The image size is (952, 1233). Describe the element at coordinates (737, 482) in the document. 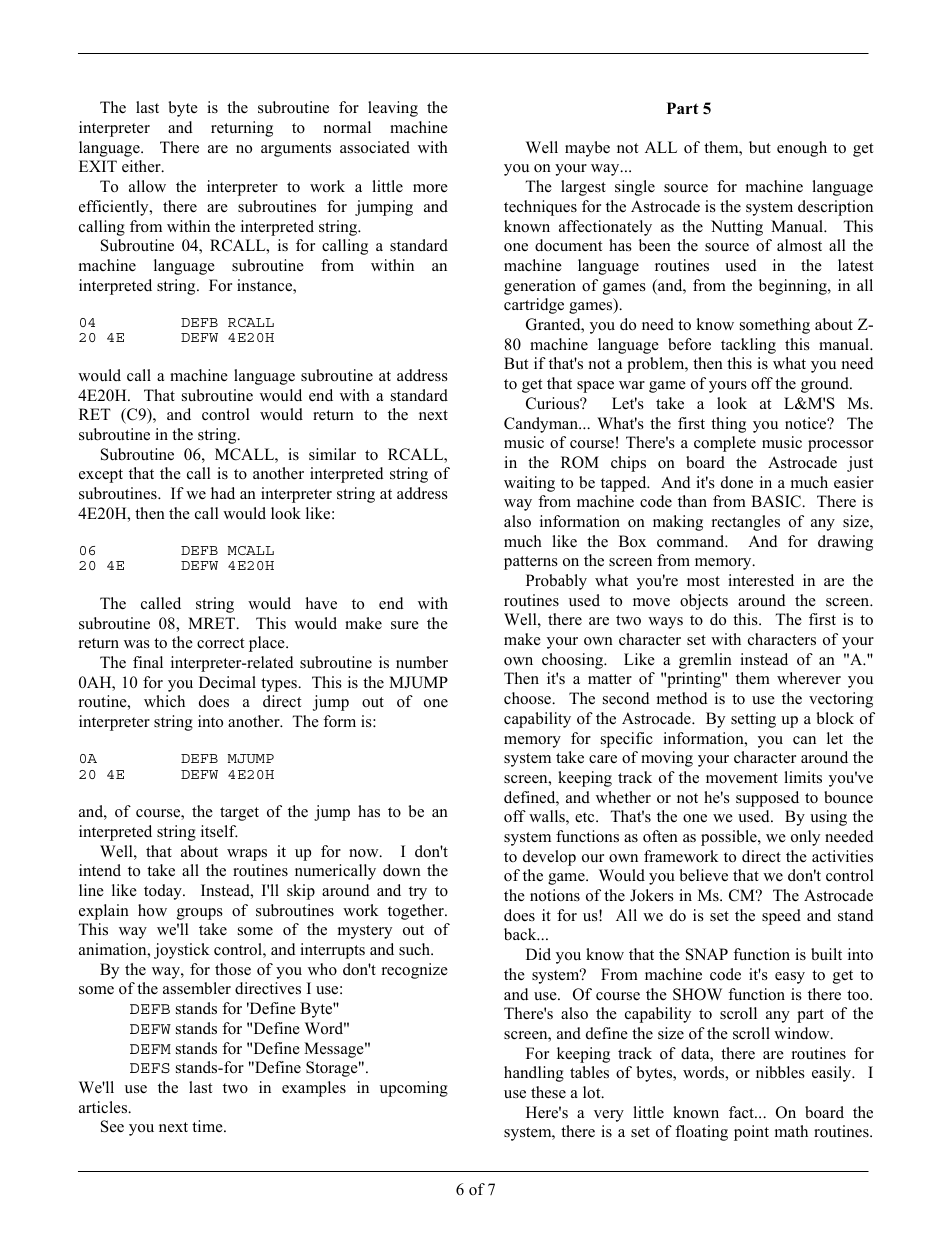

I see `done` at that location.
